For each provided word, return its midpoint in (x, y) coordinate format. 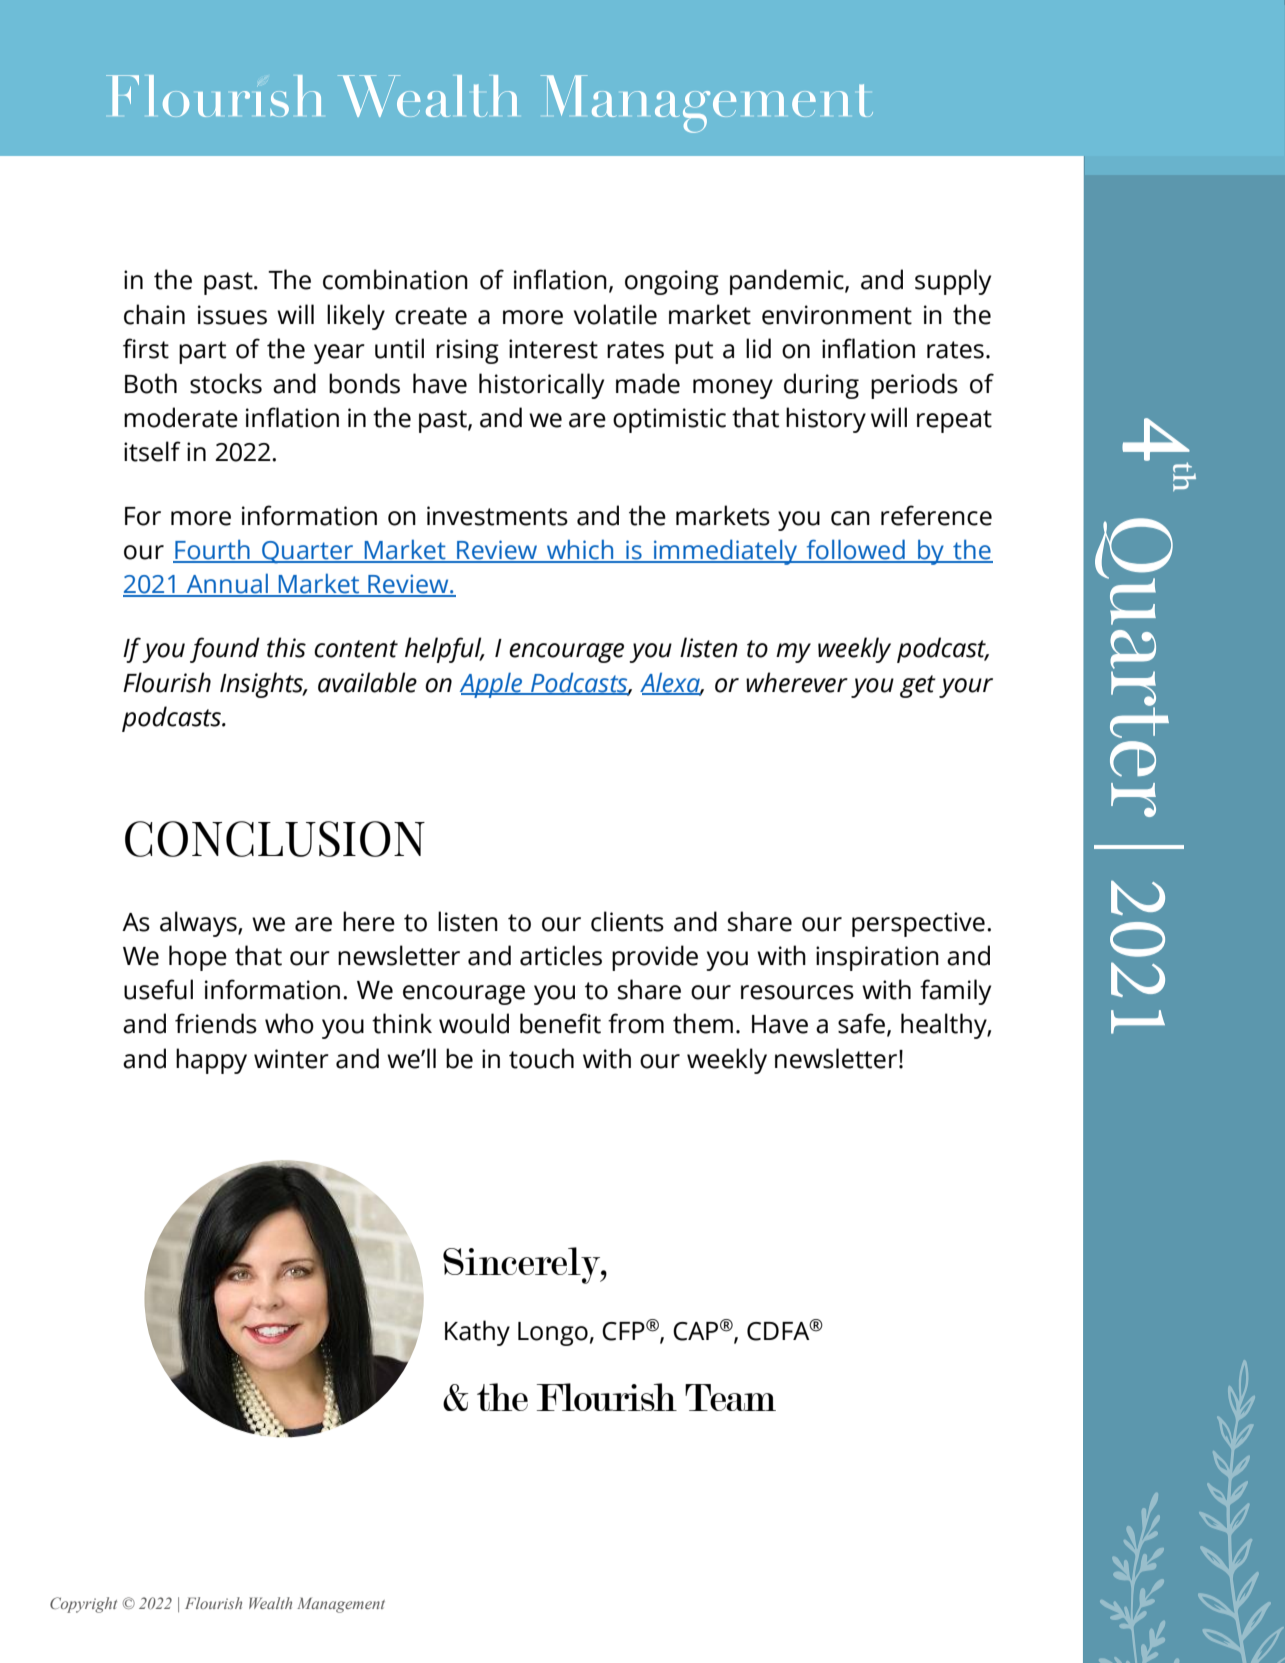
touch (541, 1058)
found (225, 650)
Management (341, 1605)
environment (837, 315)
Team (730, 1397)
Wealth (270, 1603)
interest (553, 349)
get (918, 686)
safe (861, 1023)
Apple (492, 685)
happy (211, 1061)
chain (154, 314)
